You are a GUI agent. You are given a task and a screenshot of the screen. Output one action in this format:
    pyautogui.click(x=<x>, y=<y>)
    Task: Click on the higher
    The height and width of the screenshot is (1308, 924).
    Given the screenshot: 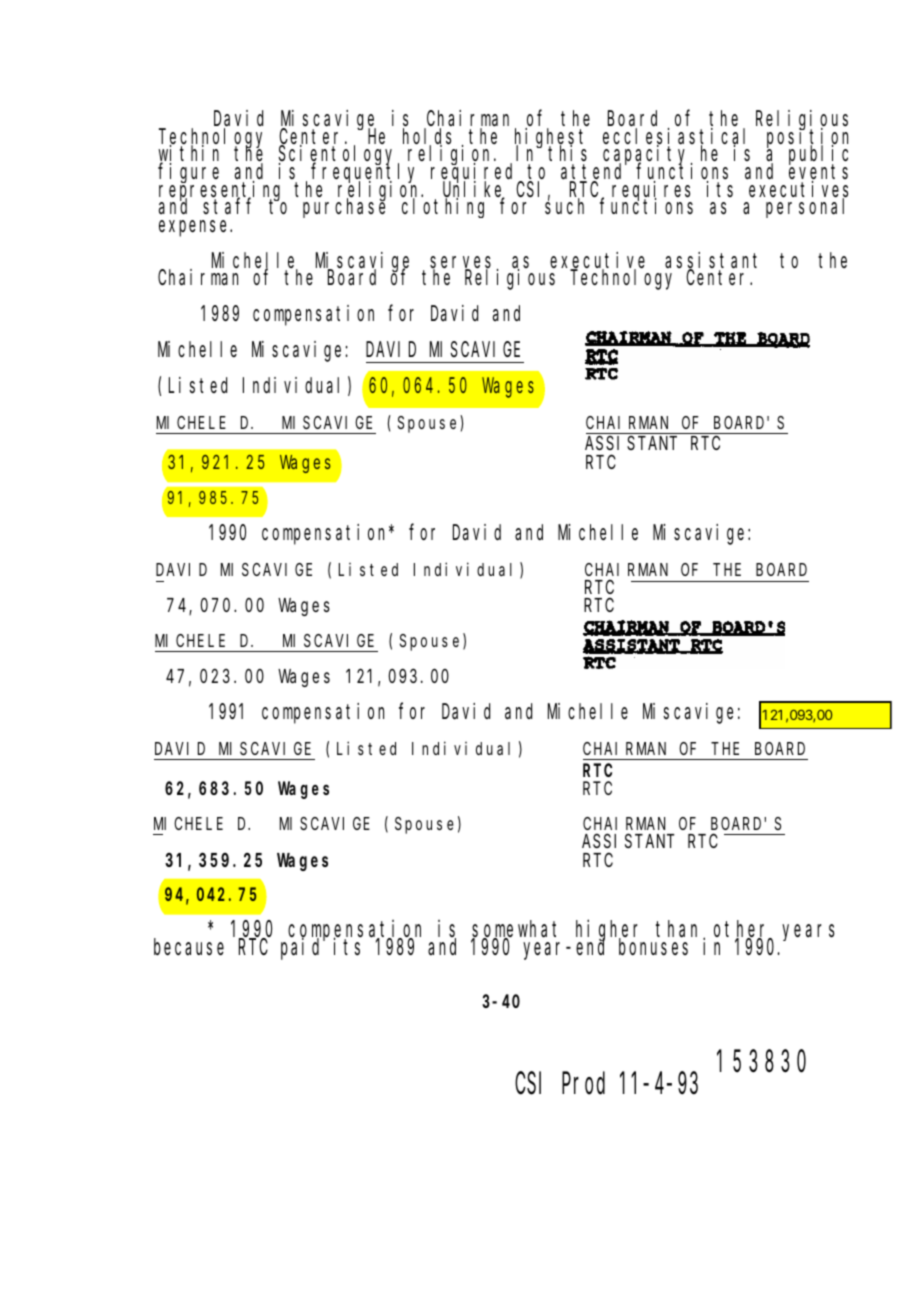 What is the action you would take?
    pyautogui.click(x=610, y=932)
